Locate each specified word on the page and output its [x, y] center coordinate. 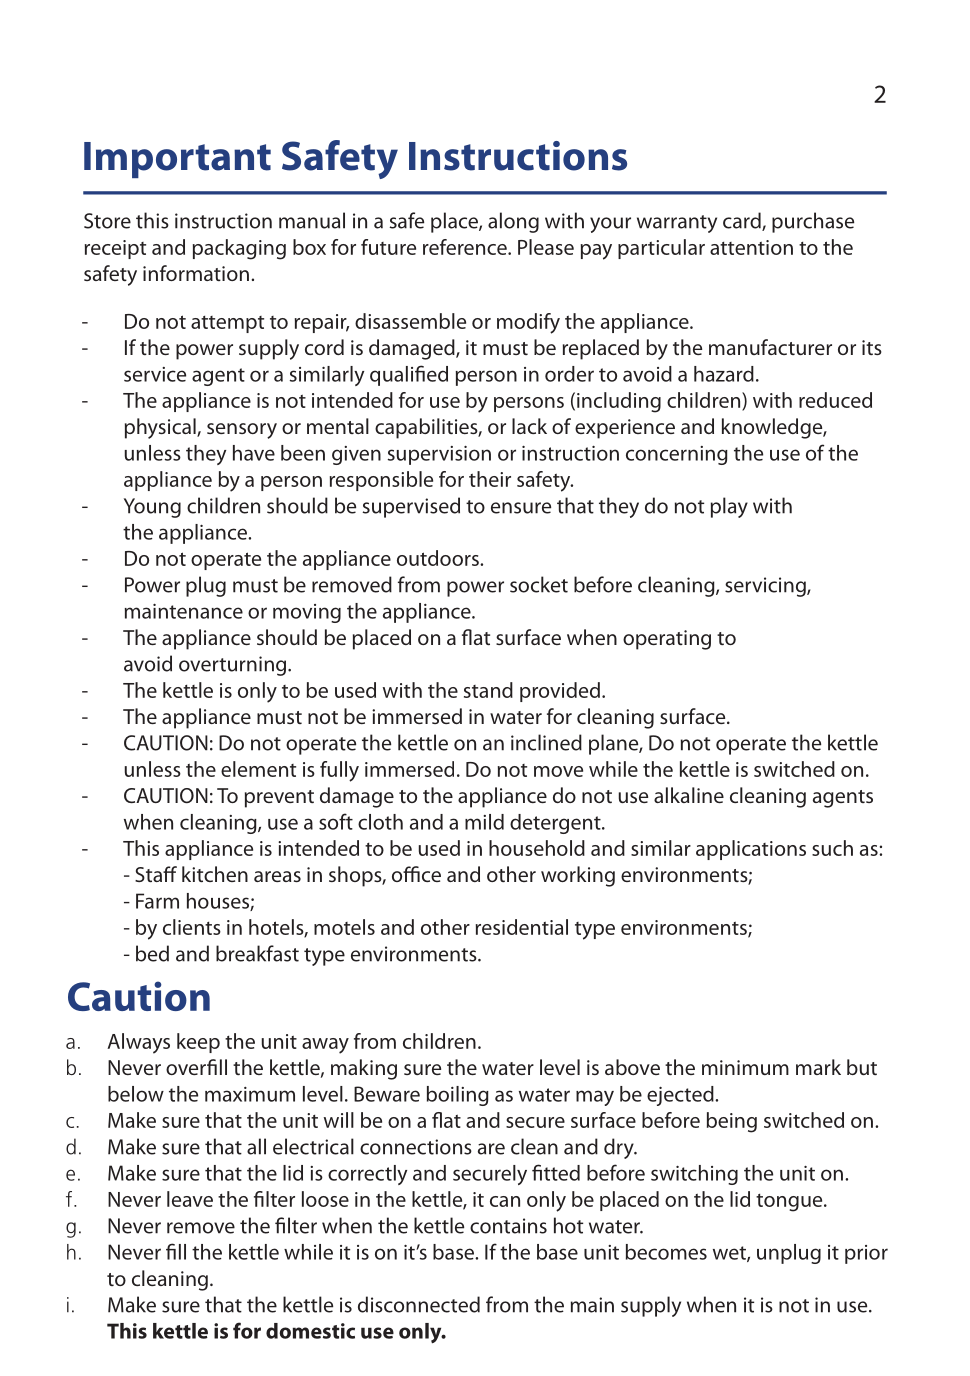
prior [866, 1254]
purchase [813, 222]
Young [152, 508]
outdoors [439, 558]
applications [751, 850]
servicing [766, 587]
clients [192, 927]
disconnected [419, 1304]
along [513, 222]
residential [522, 927]
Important [177, 160]
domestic [310, 1331]
